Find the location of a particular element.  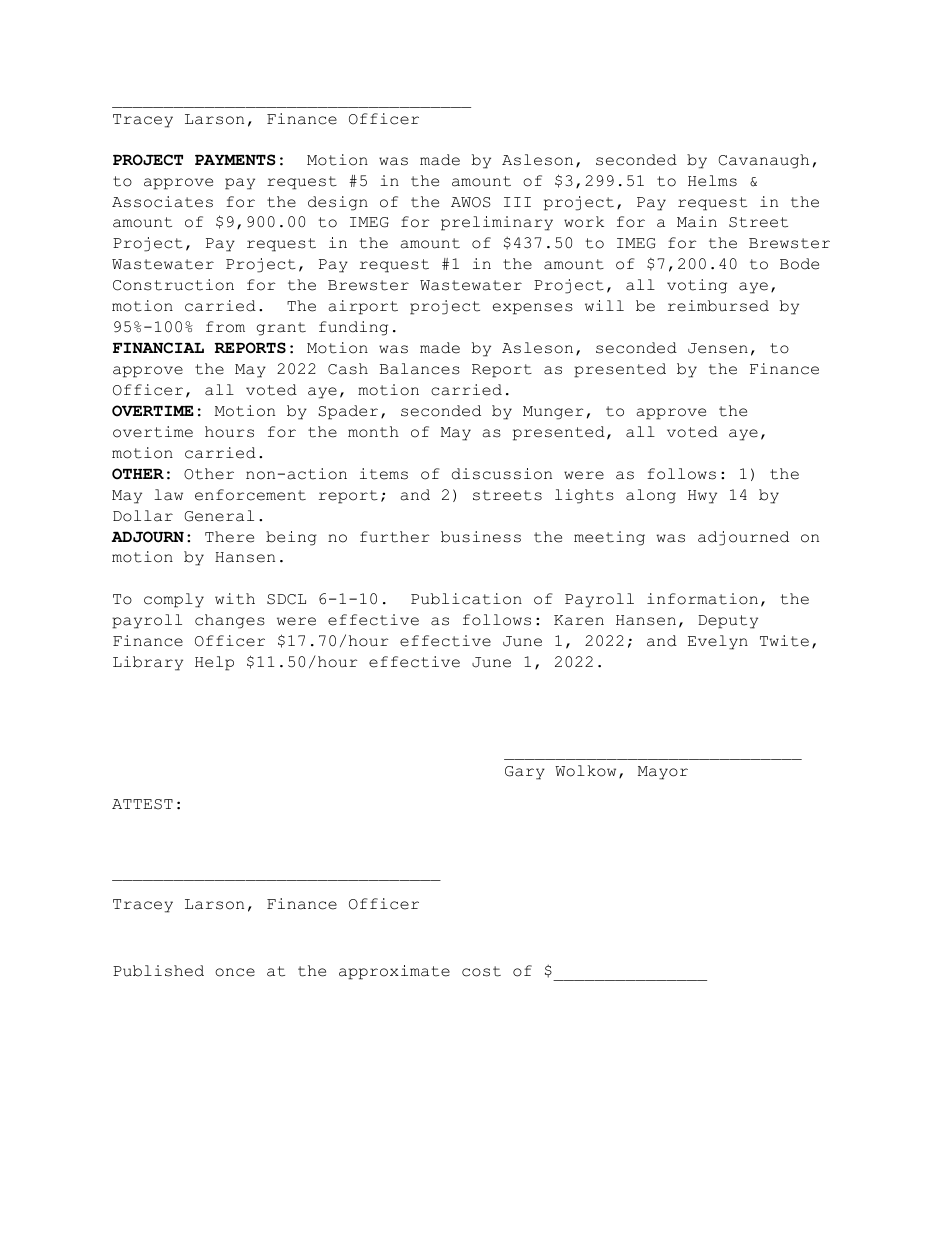

Balances is located at coordinates (420, 369).
